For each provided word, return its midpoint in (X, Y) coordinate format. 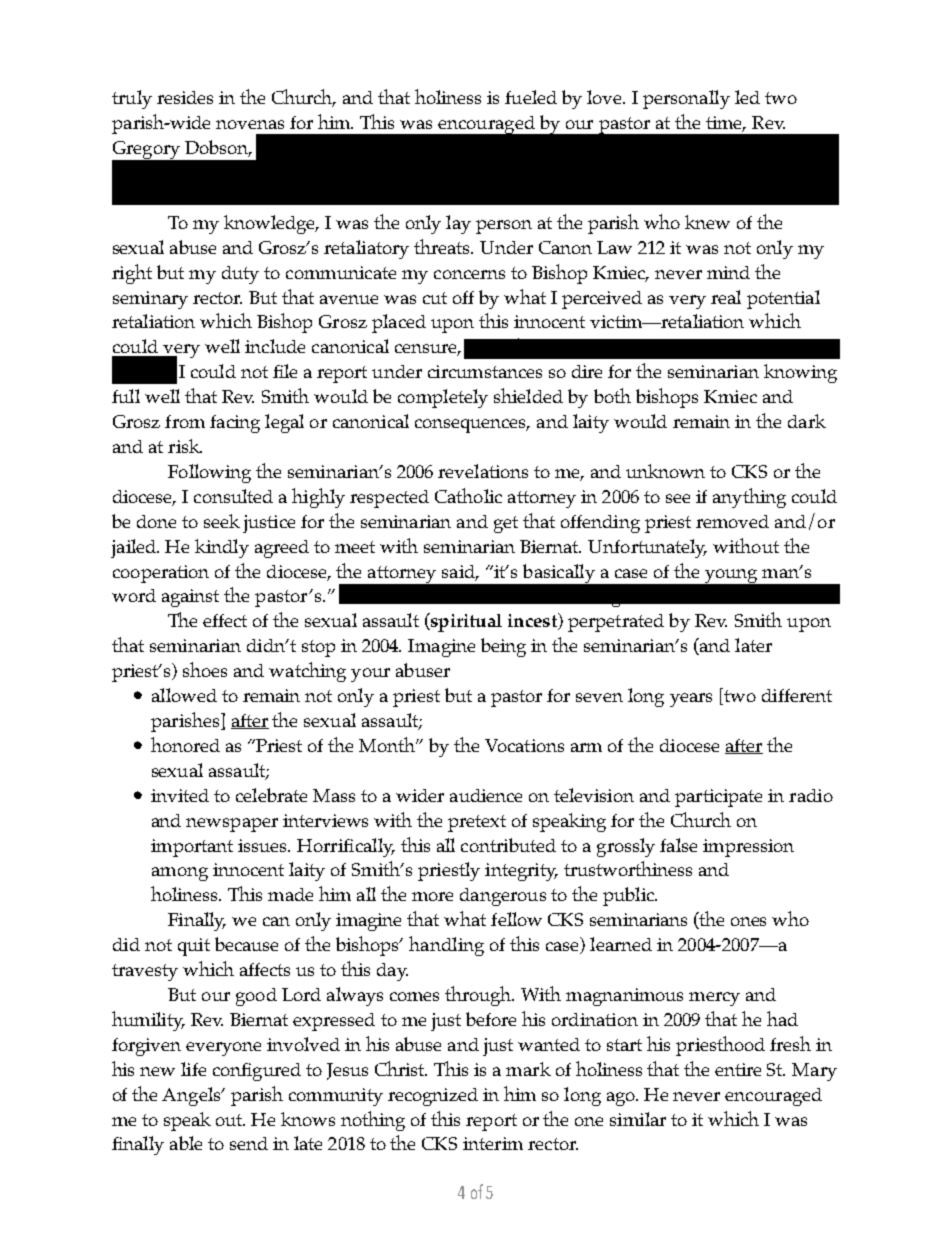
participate (718, 798)
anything (749, 498)
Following (209, 473)
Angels (192, 1096)
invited (180, 795)
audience (486, 795)
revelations (483, 471)
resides (185, 97)
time (725, 124)
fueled (531, 97)
